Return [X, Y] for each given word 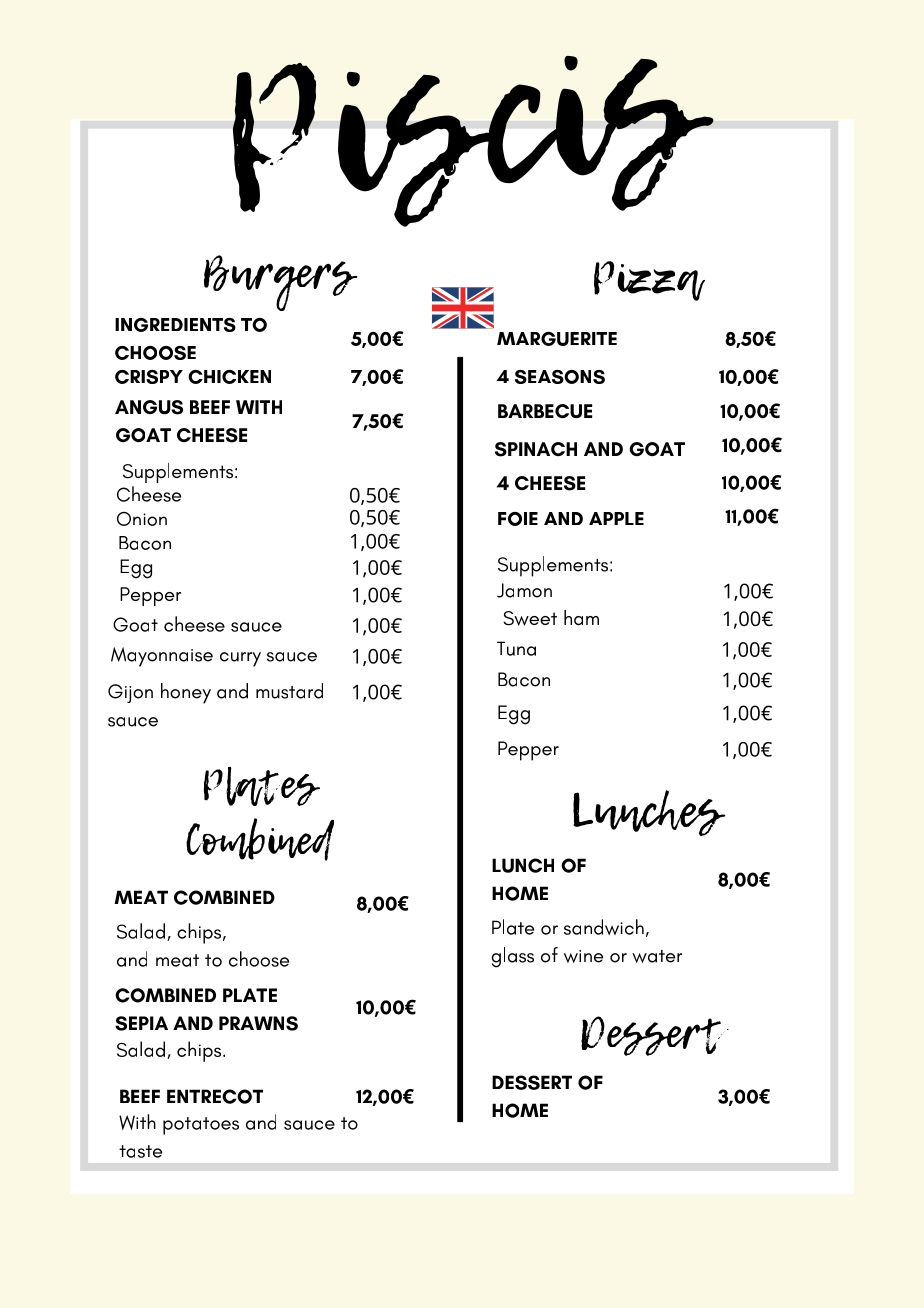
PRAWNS [258, 1023]
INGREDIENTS [175, 325]
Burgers [281, 283]
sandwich [604, 927]
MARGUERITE [557, 339]
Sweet [530, 618]
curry [240, 659]
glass [512, 957]
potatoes [201, 1126]
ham [581, 617]
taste [140, 1151]
